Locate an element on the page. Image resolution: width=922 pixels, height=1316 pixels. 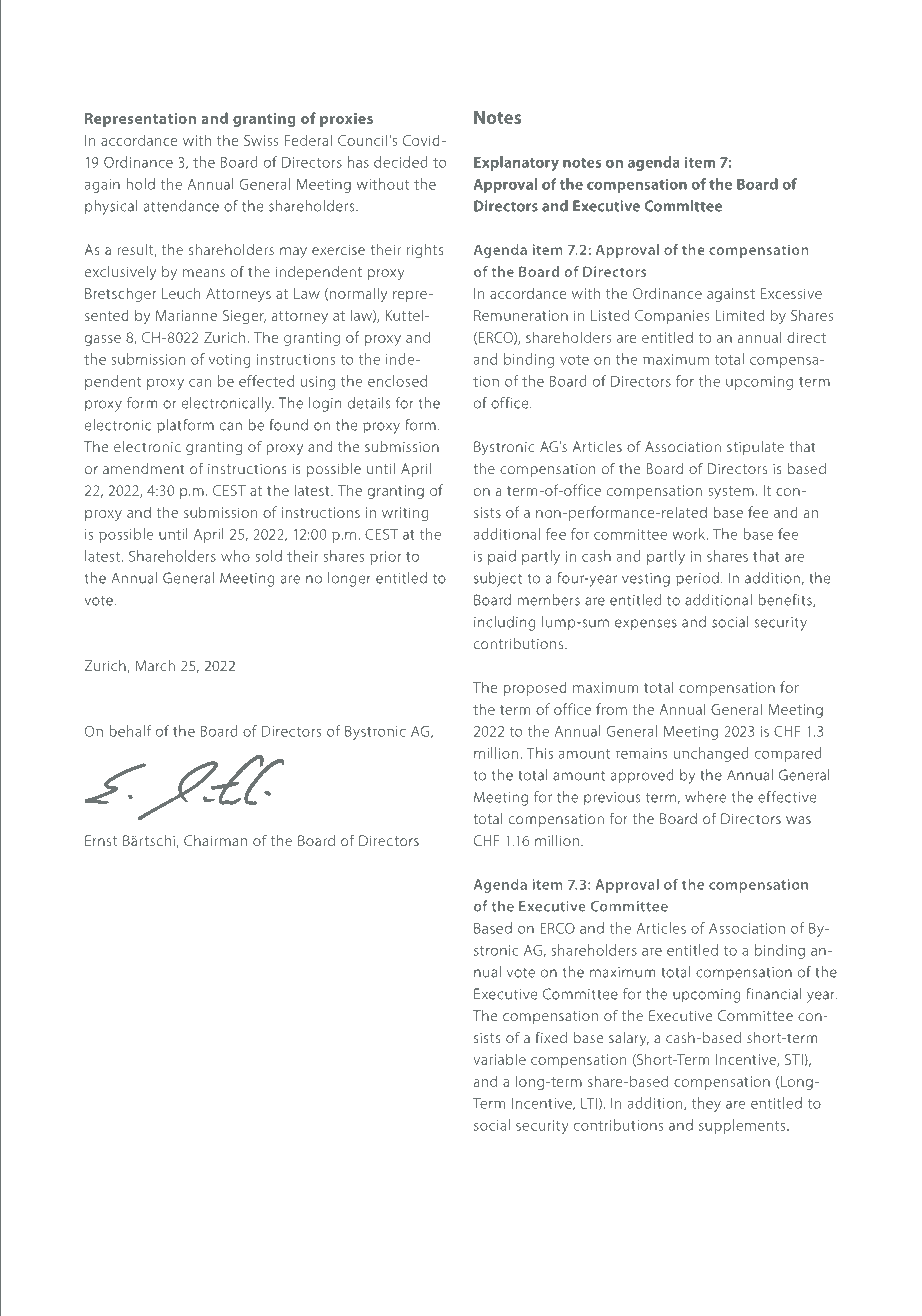
variable is located at coordinates (499, 1059).
